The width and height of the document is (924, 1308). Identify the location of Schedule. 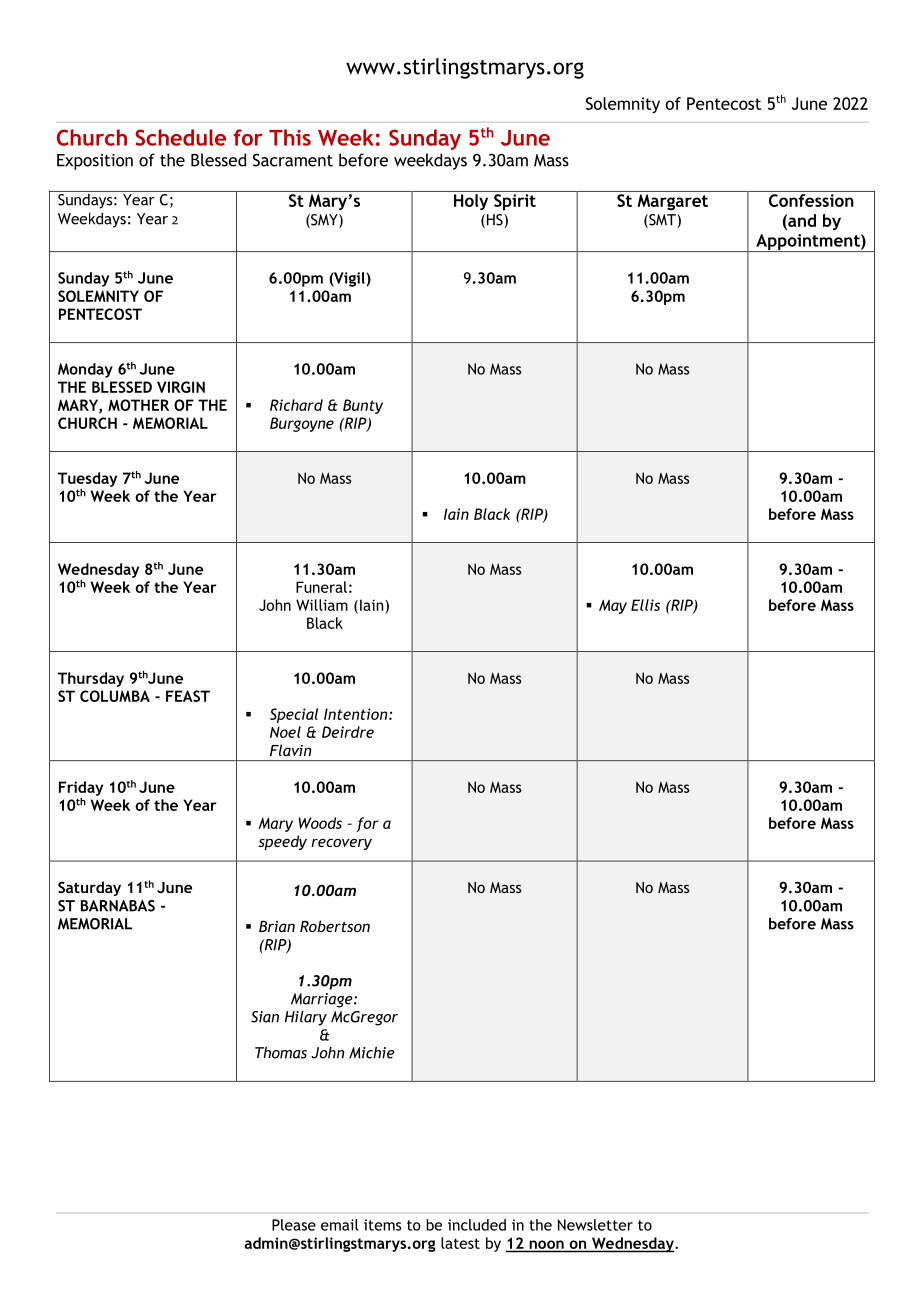
(180, 137).
